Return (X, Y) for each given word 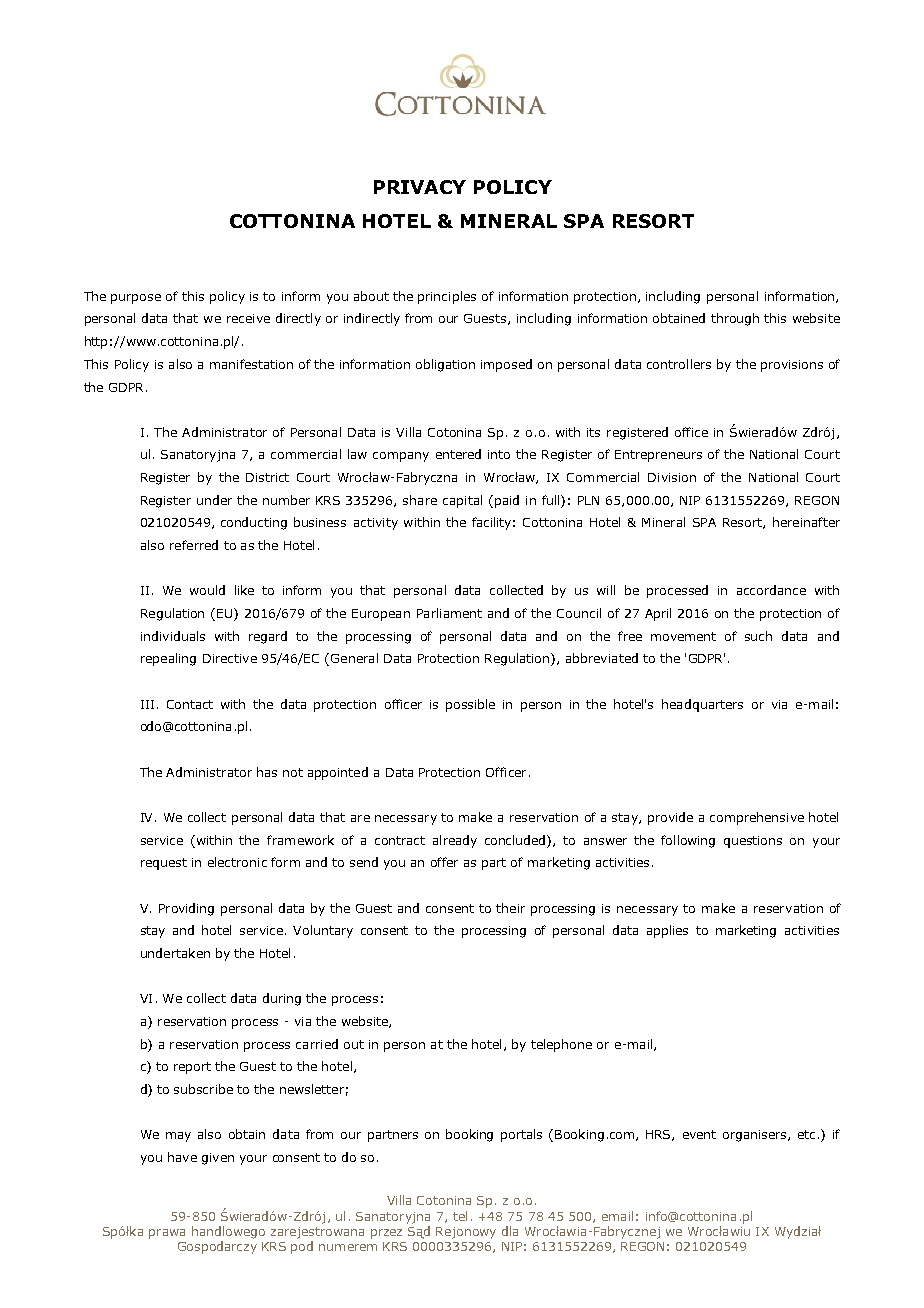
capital (462, 501)
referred (194, 545)
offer (444, 862)
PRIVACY (420, 187)
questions (753, 842)
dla (510, 1231)
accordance (771, 590)
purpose (136, 299)
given (218, 1159)
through (735, 319)
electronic (237, 862)
